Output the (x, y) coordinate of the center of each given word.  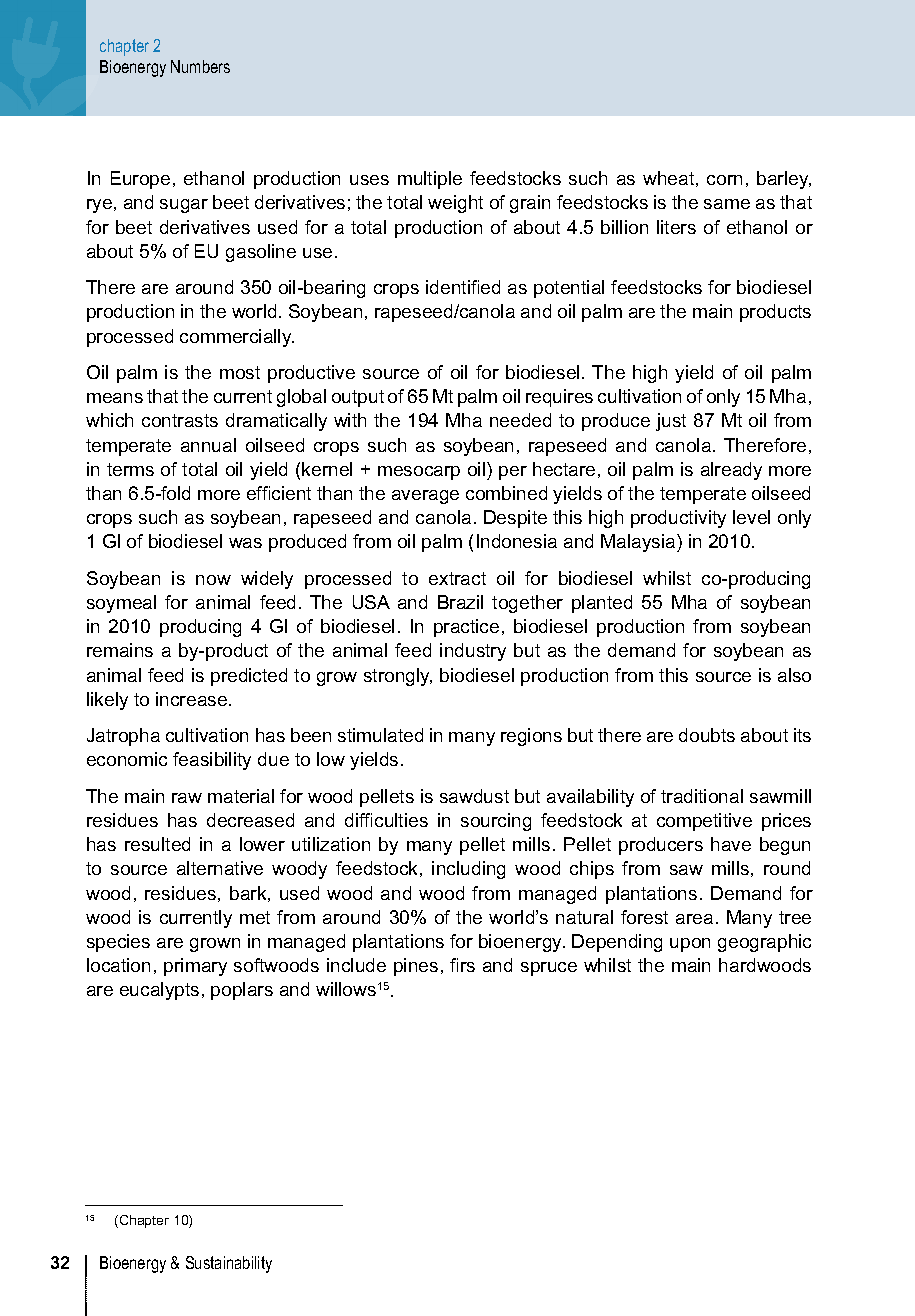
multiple (430, 180)
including (468, 870)
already (731, 471)
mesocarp (419, 473)
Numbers (200, 66)
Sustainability (229, 1264)
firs (462, 965)
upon (690, 945)
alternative (220, 868)
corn (724, 180)
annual (208, 445)
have (731, 844)
